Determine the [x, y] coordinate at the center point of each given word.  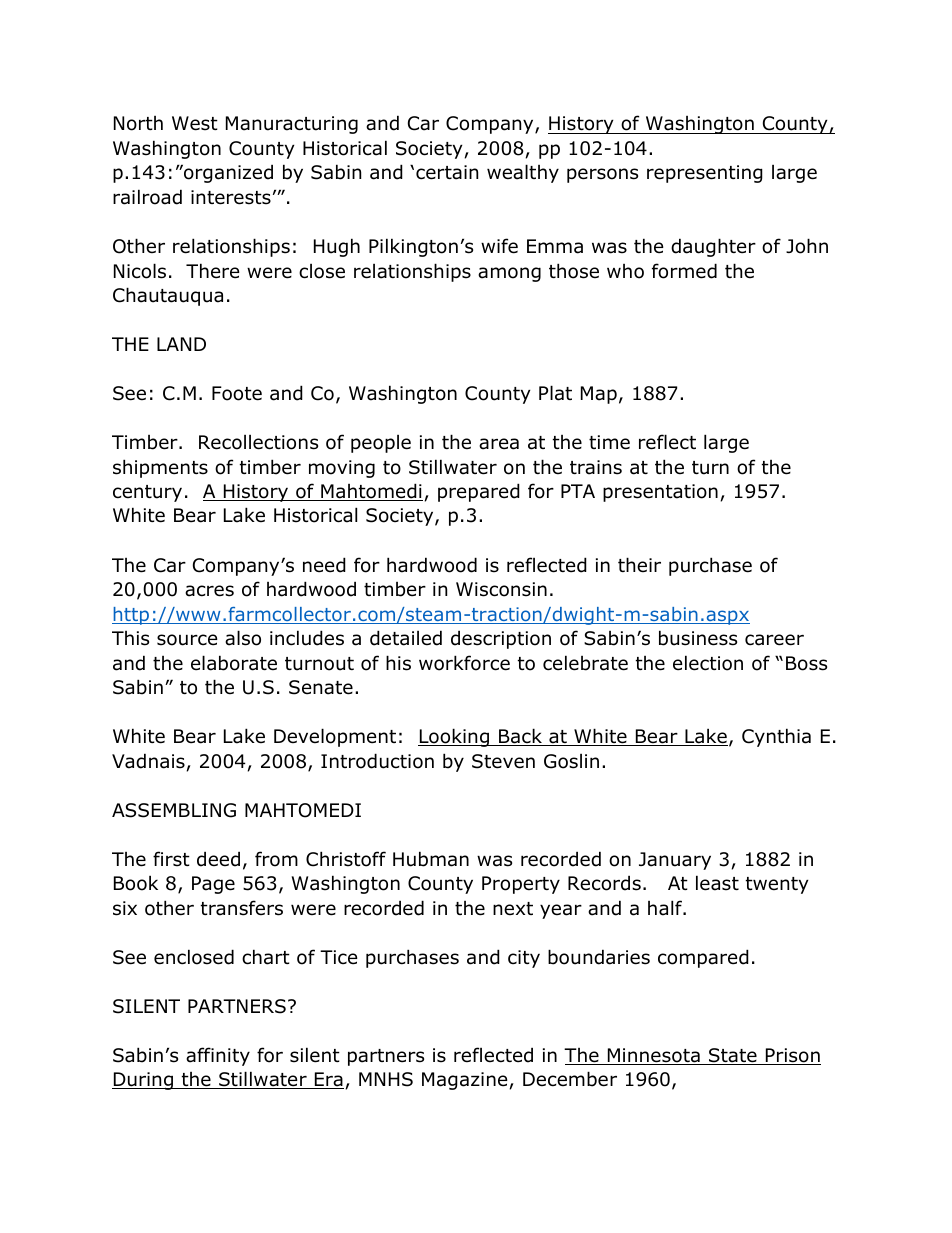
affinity [218, 1056]
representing [705, 174]
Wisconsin [501, 589]
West [195, 123]
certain [447, 172]
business [698, 638]
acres [209, 591]
